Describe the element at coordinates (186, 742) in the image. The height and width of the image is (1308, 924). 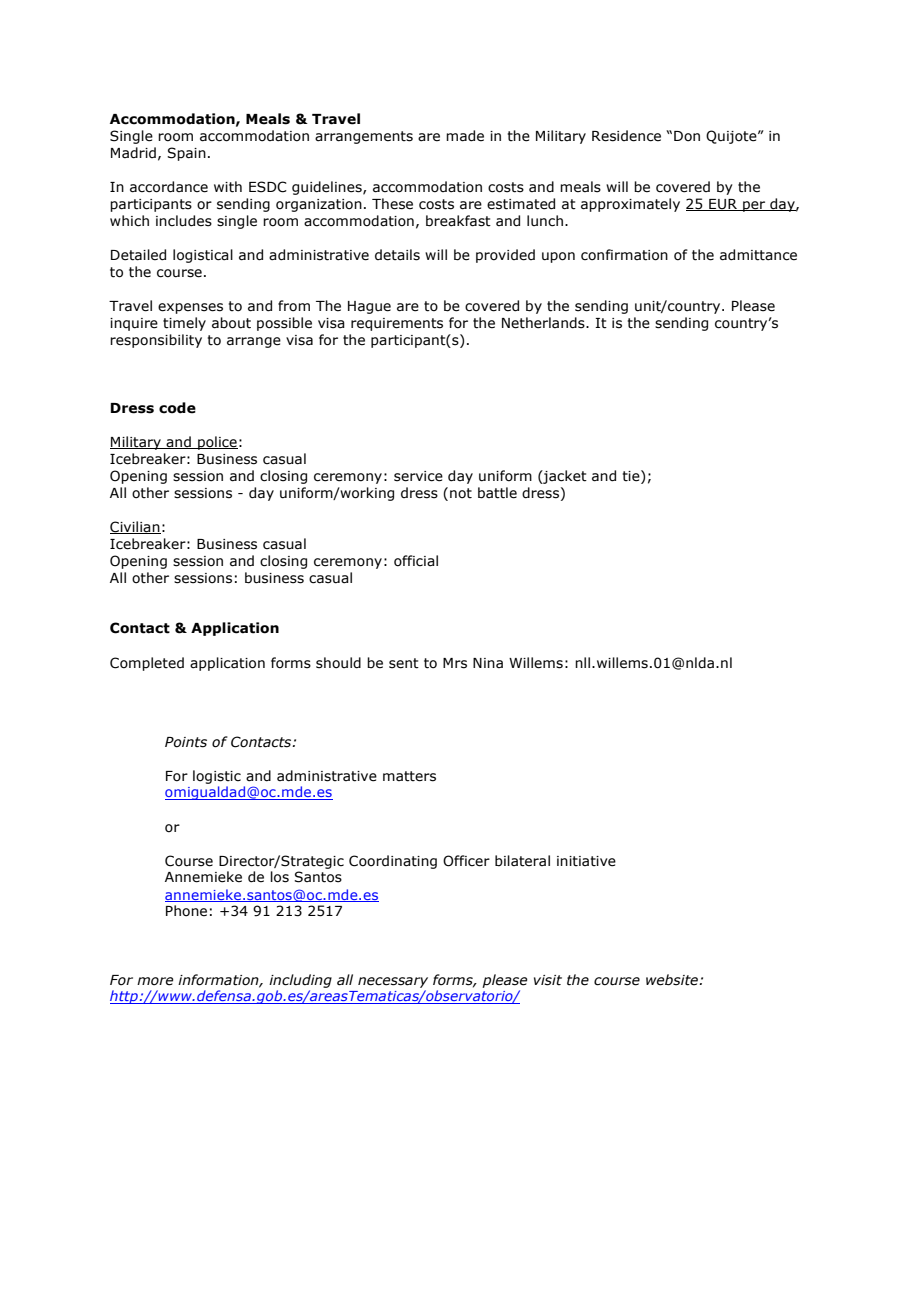
I see `Points` at that location.
